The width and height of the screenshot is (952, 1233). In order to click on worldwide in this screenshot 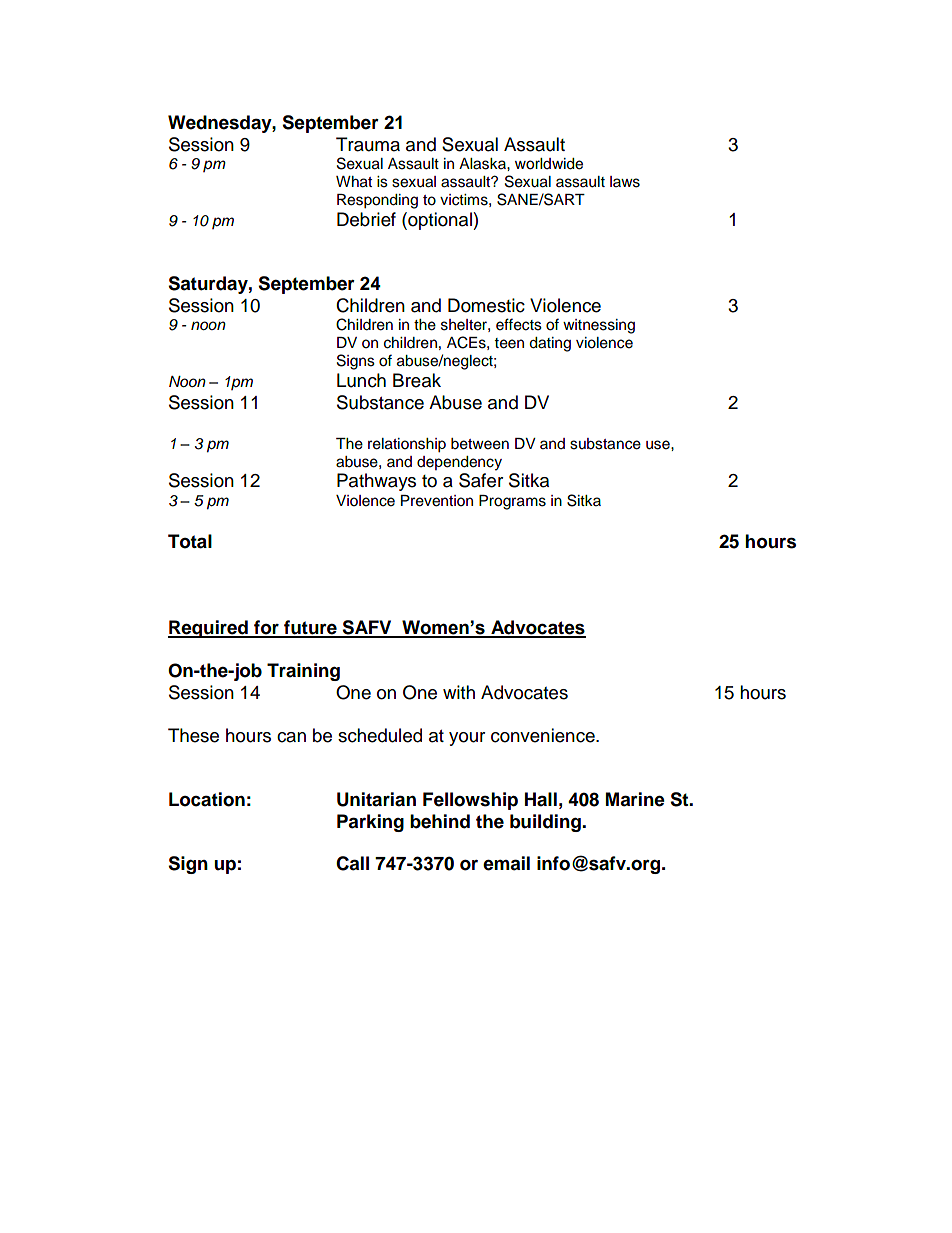, I will do `click(549, 164)`.
